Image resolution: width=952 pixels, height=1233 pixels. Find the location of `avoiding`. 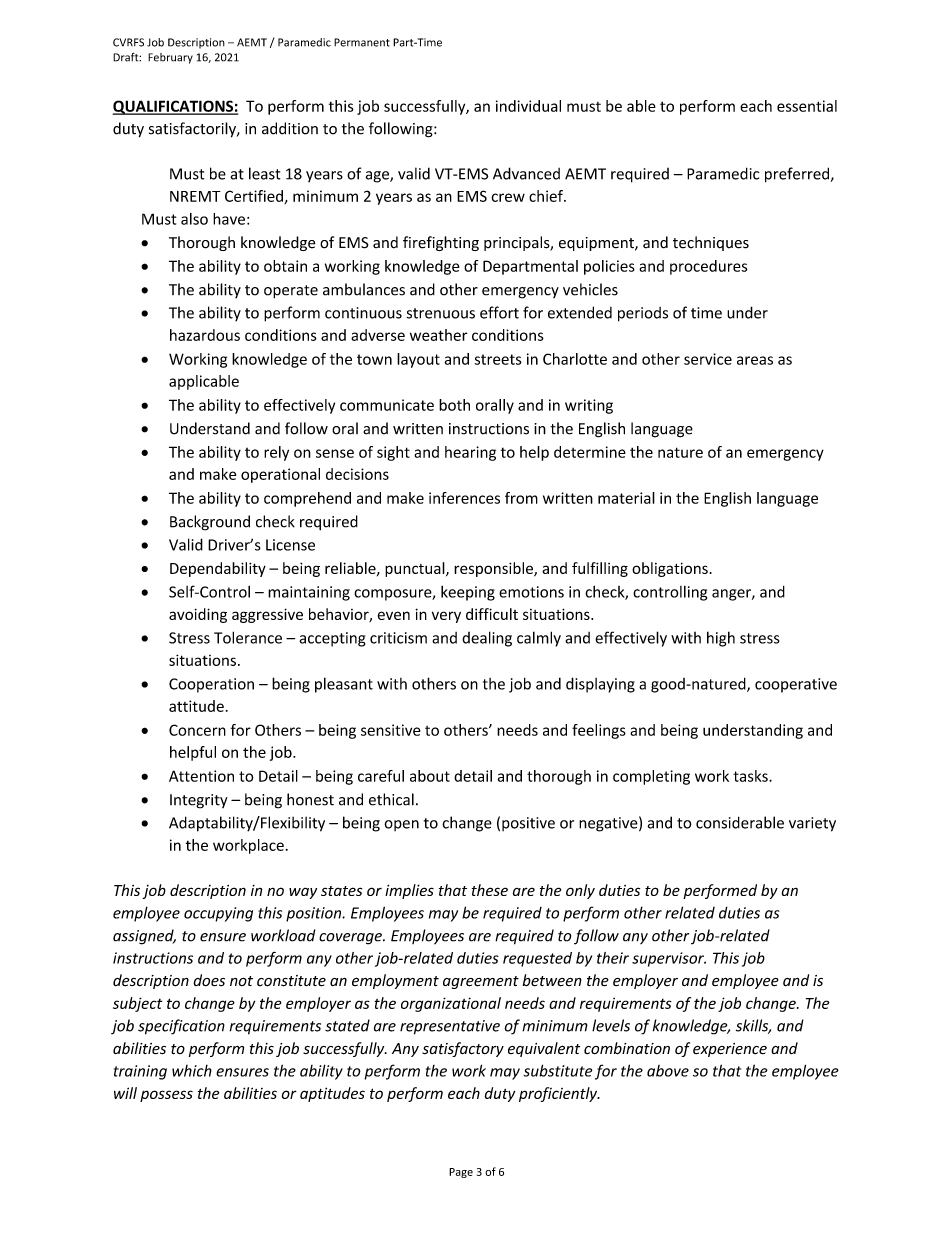

avoiding is located at coordinates (198, 615).
